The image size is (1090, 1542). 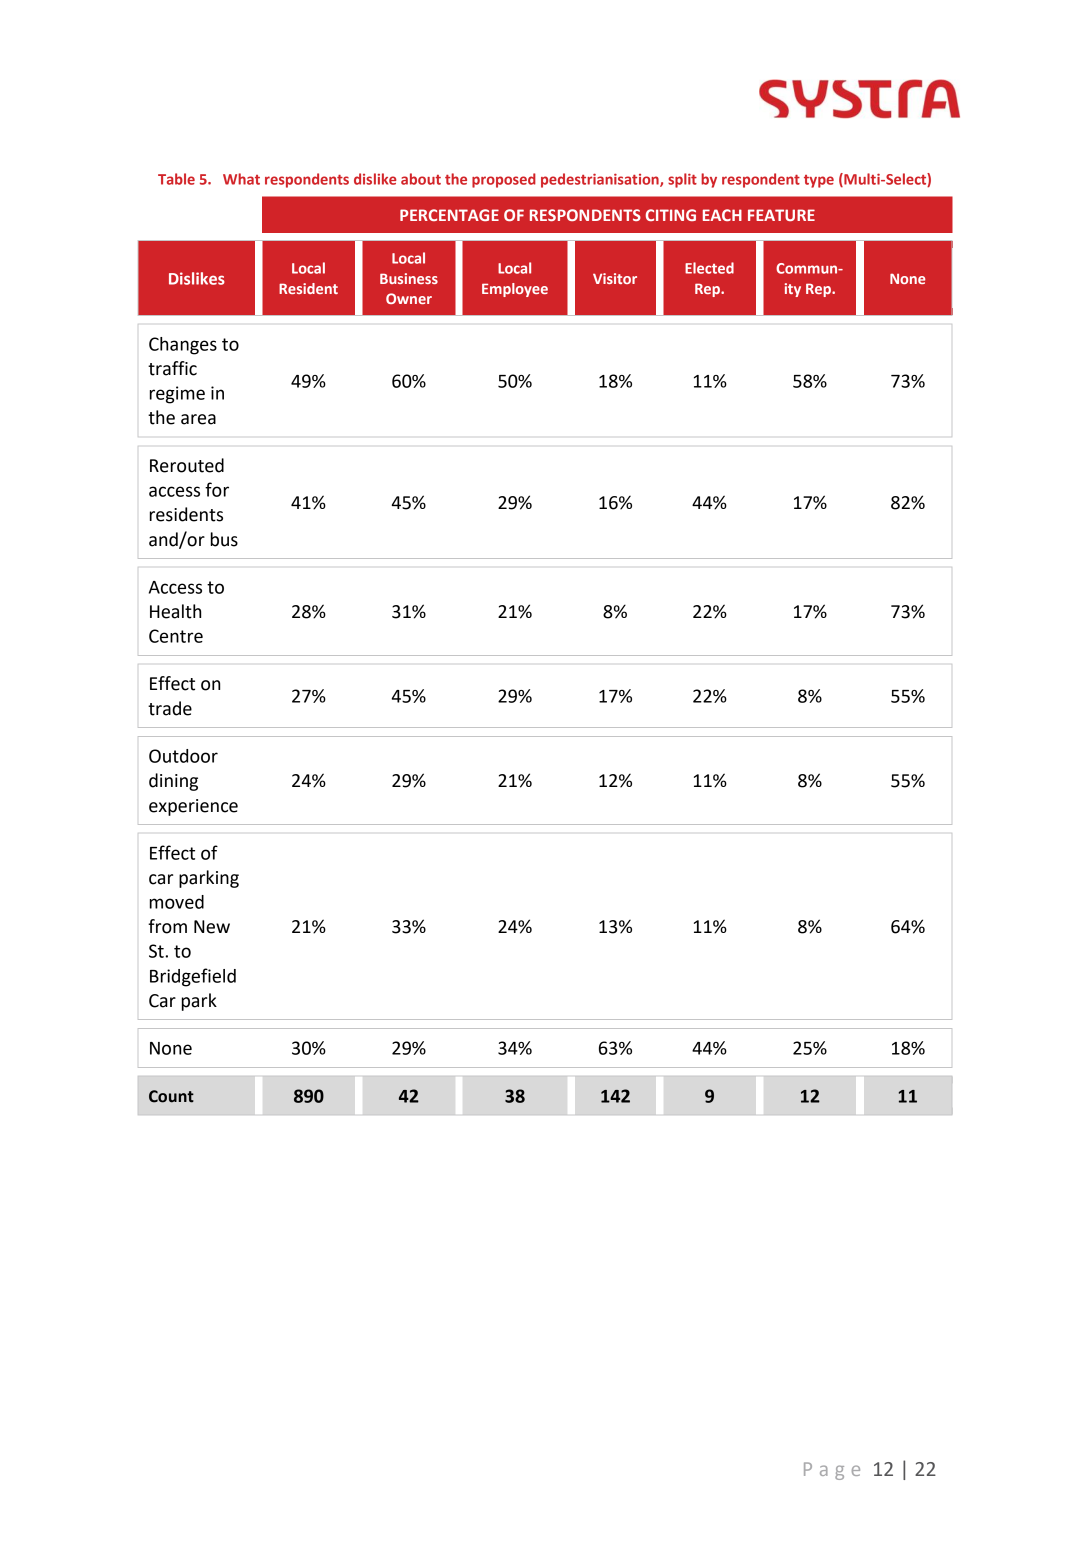 What do you see at coordinates (212, 927) in the image?
I see `New` at bounding box center [212, 927].
